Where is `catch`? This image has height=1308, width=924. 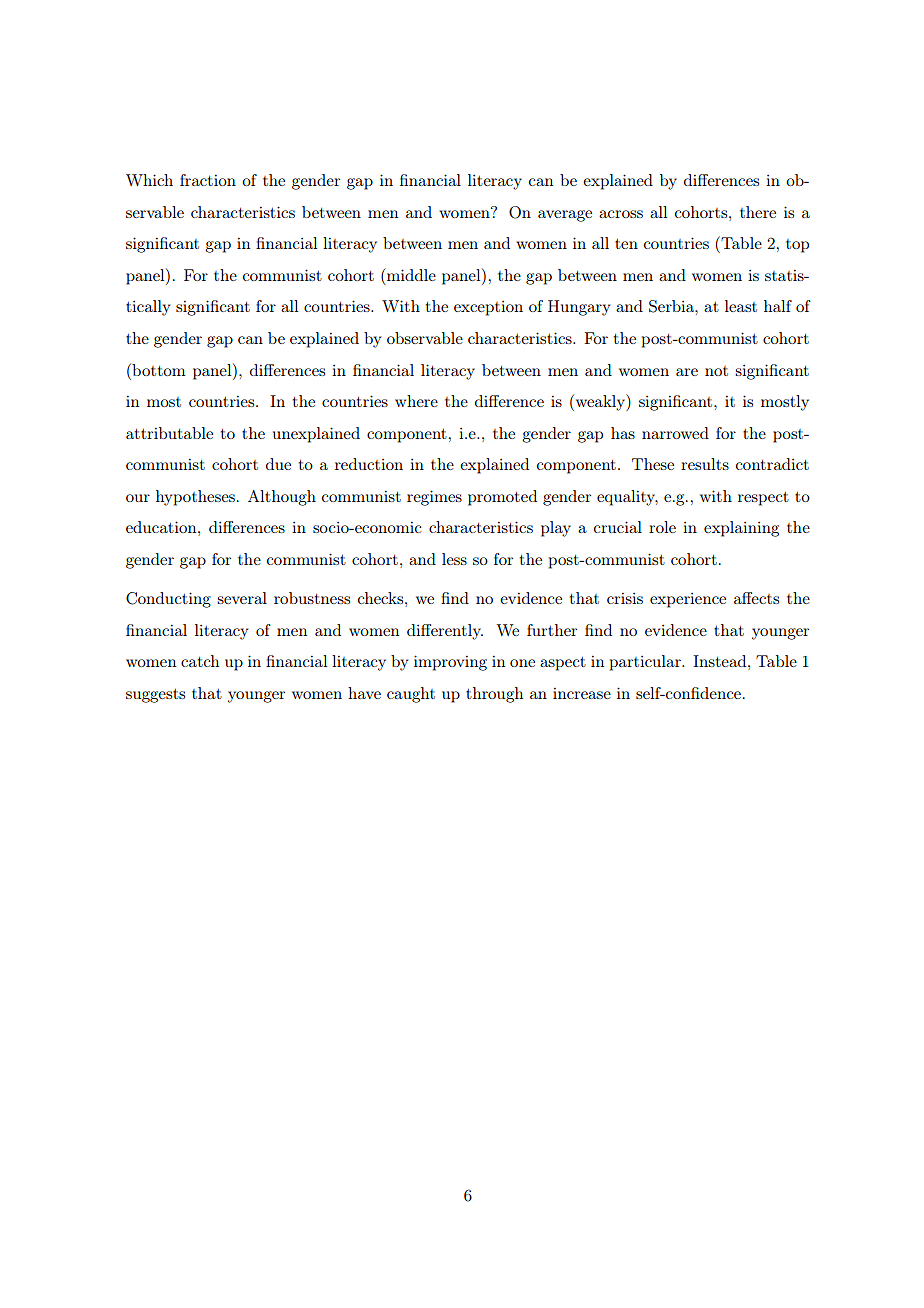 catch is located at coordinates (200, 661).
